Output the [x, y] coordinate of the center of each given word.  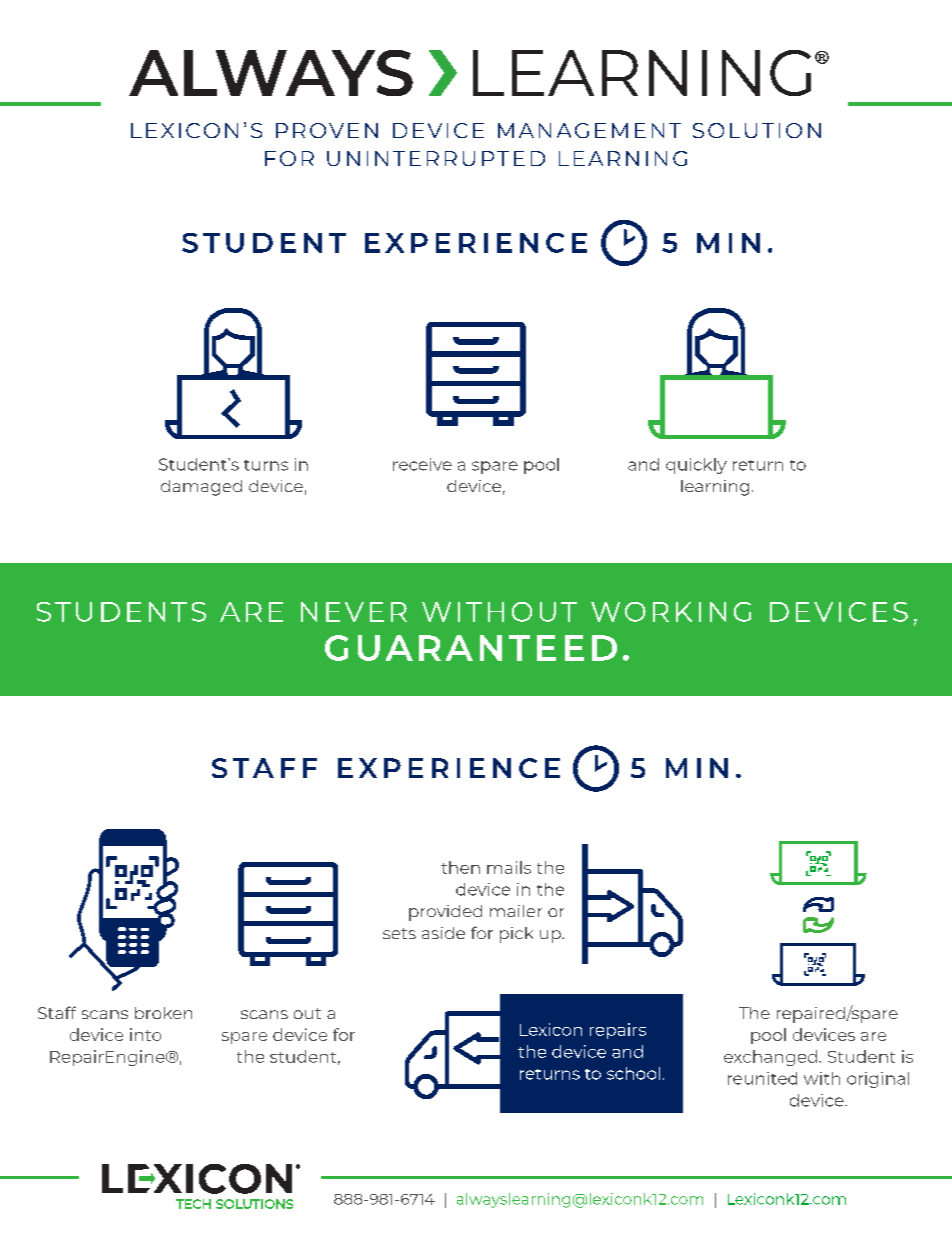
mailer [516, 911]
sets [399, 933]
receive [422, 464]
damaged [201, 488]
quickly [696, 466]
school [633, 1073]
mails [509, 867]
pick [516, 935]
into [145, 1034]
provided [445, 913]
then [460, 867]
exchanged [770, 1058]
